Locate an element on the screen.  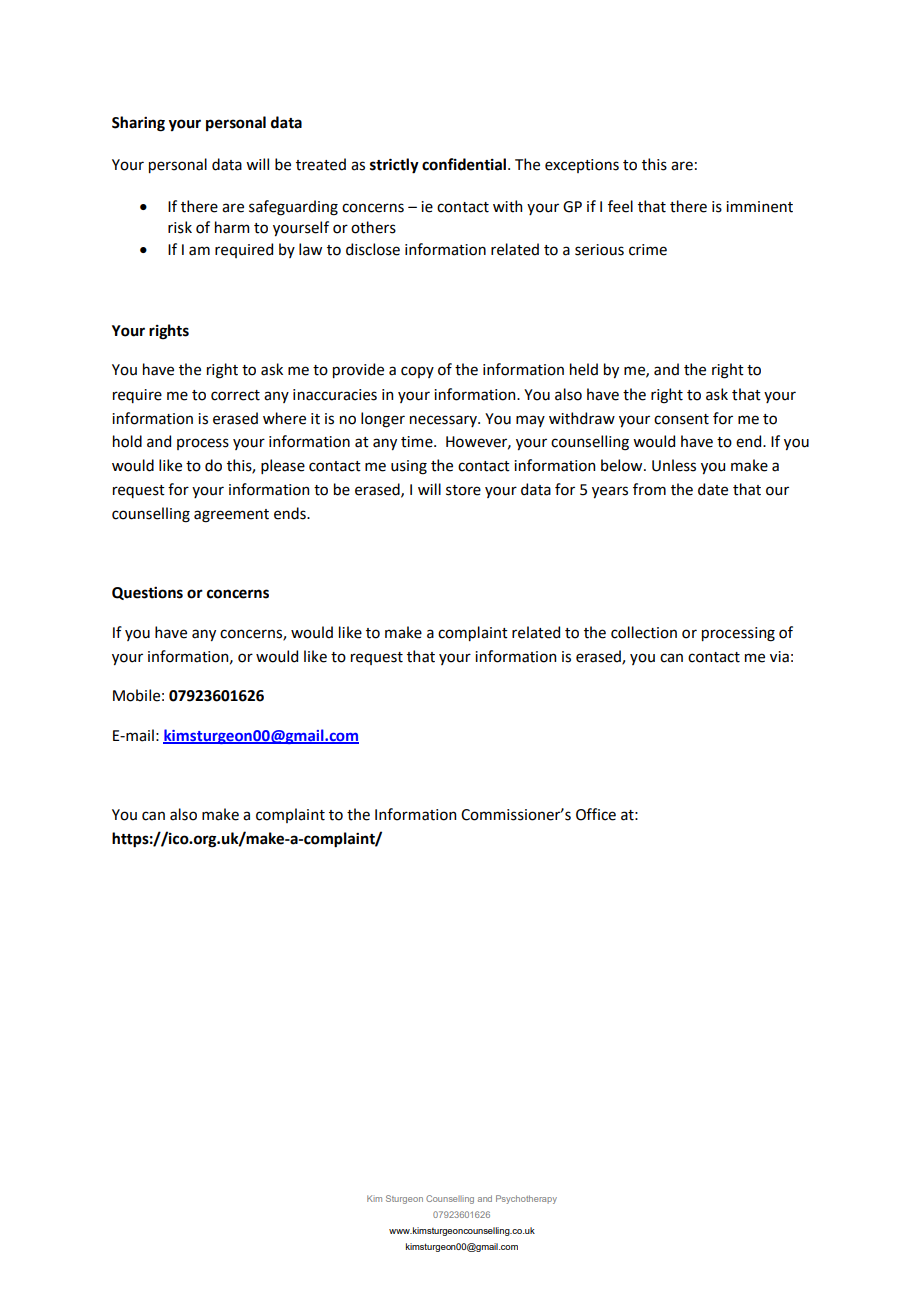
via is located at coordinates (779, 657).
